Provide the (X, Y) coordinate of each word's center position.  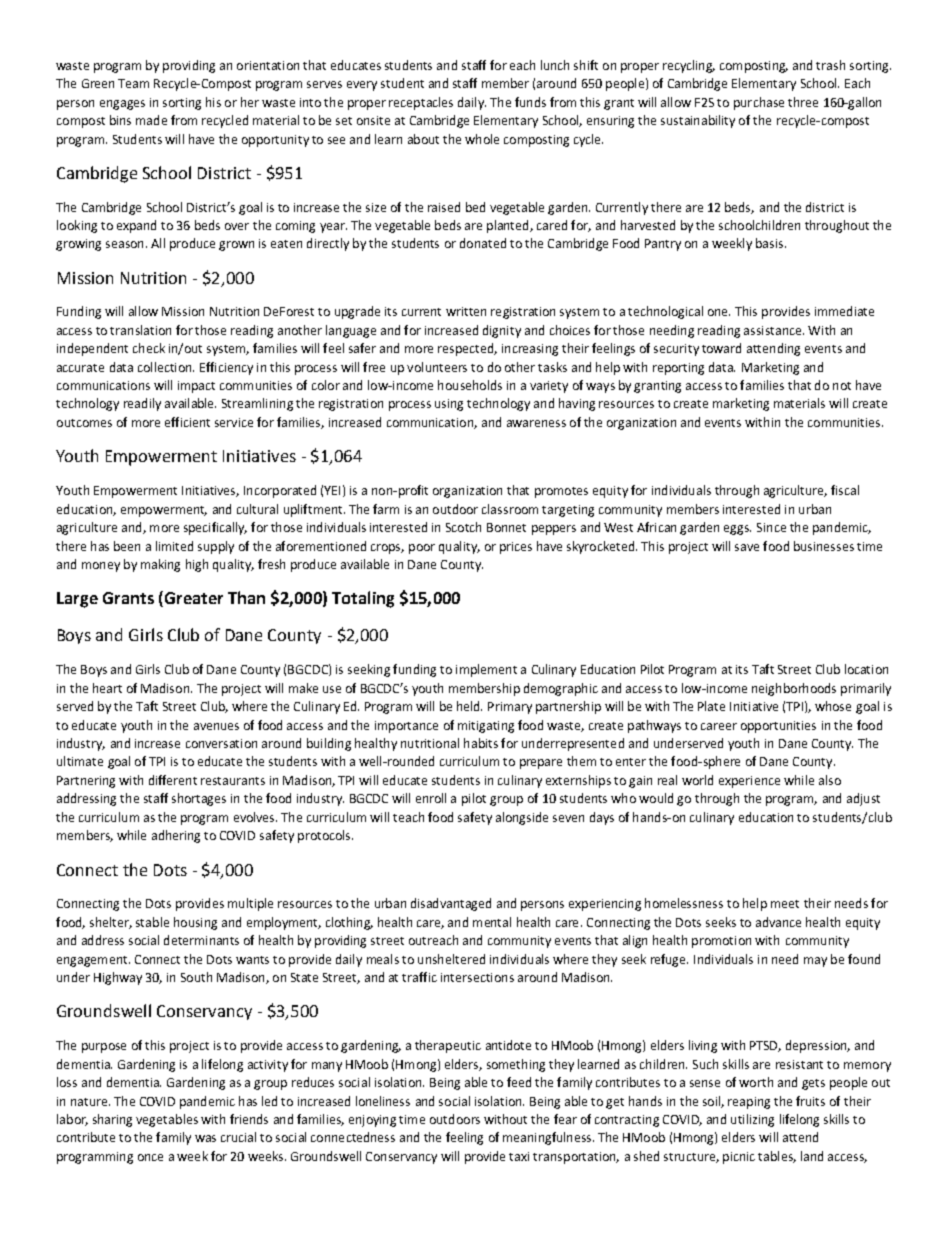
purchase (759, 103)
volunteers (437, 367)
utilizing (752, 1120)
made (151, 120)
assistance (774, 330)
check (149, 348)
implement (486, 670)
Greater (192, 599)
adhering (176, 836)
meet (785, 904)
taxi (519, 1156)
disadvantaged (451, 904)
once (150, 1157)
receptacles (421, 103)
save (747, 547)
